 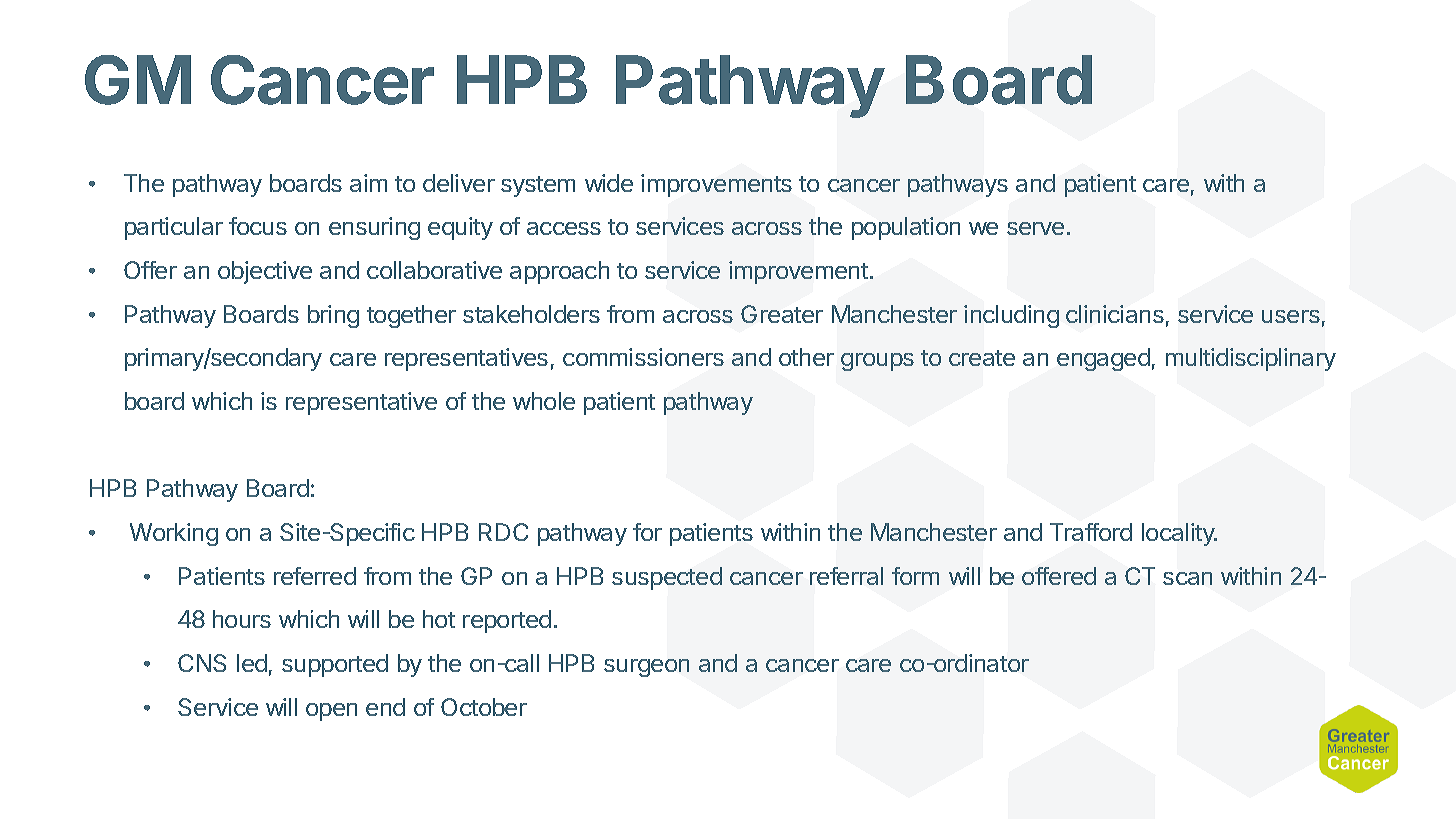 What do you see at coordinates (331, 712) in the page?
I see `open` at bounding box center [331, 712].
